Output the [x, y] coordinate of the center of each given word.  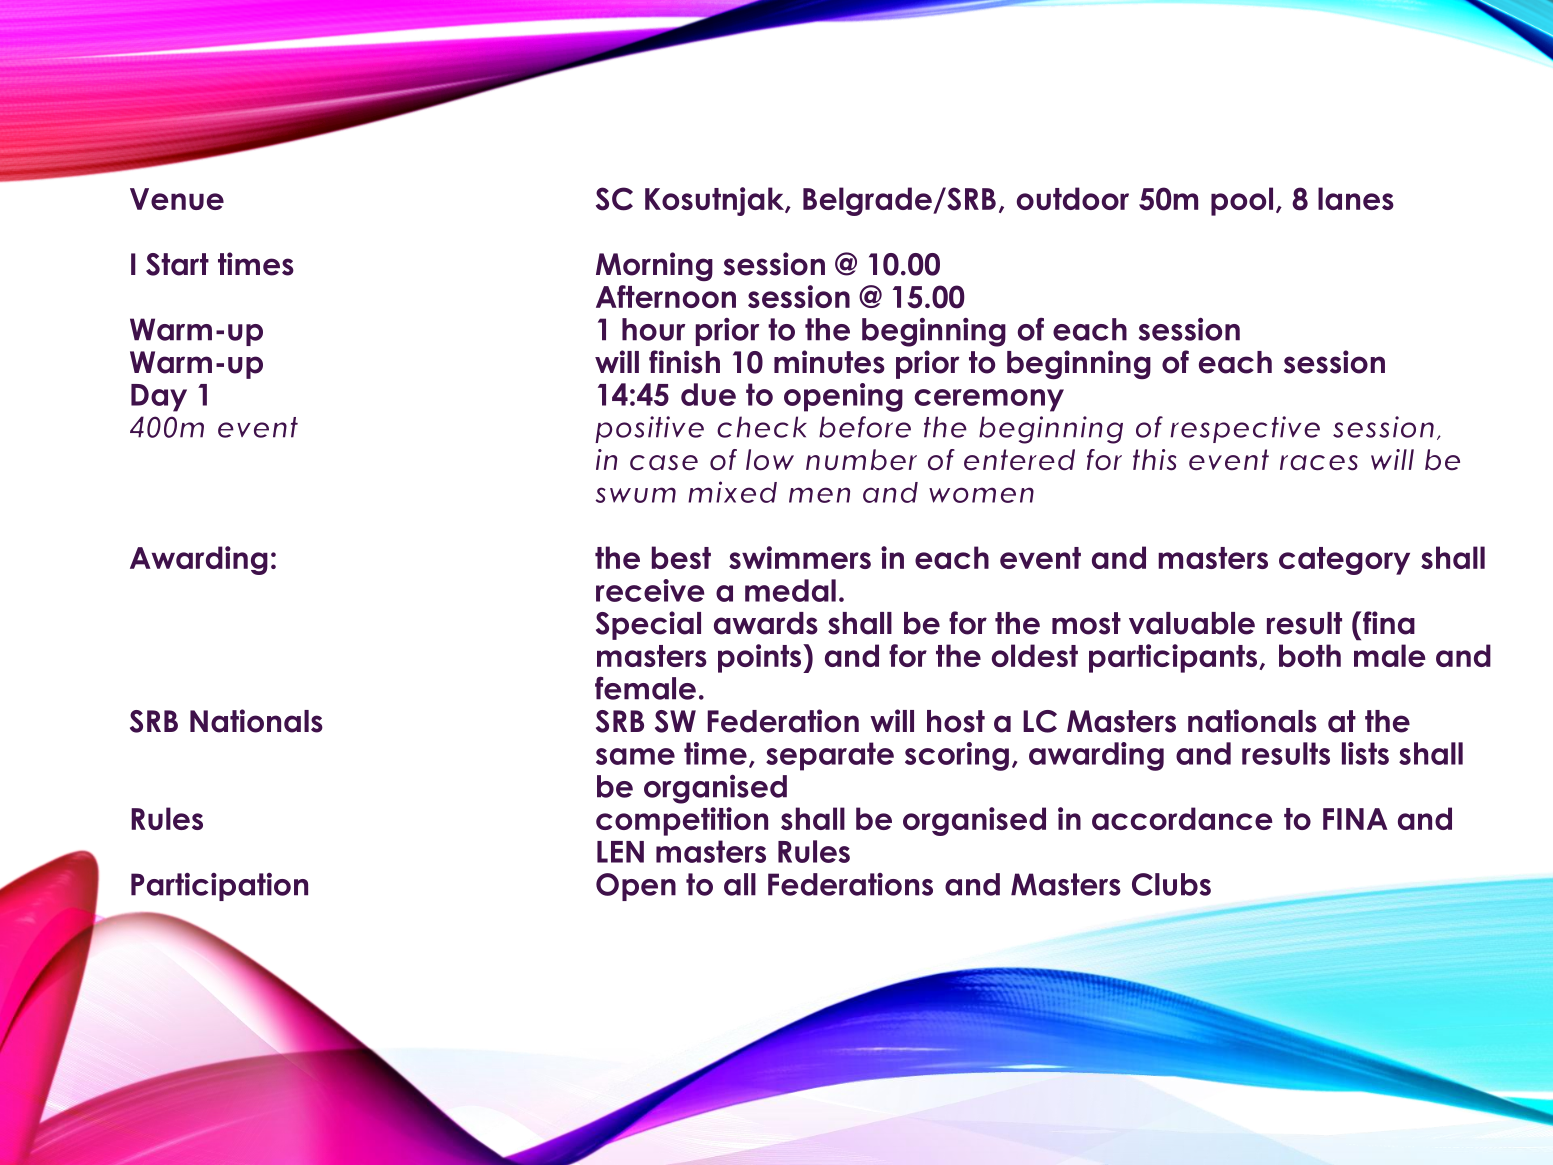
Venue [177, 199]
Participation [219, 887]
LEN [620, 852]
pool [1242, 201]
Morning [654, 266]
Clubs [1171, 884]
